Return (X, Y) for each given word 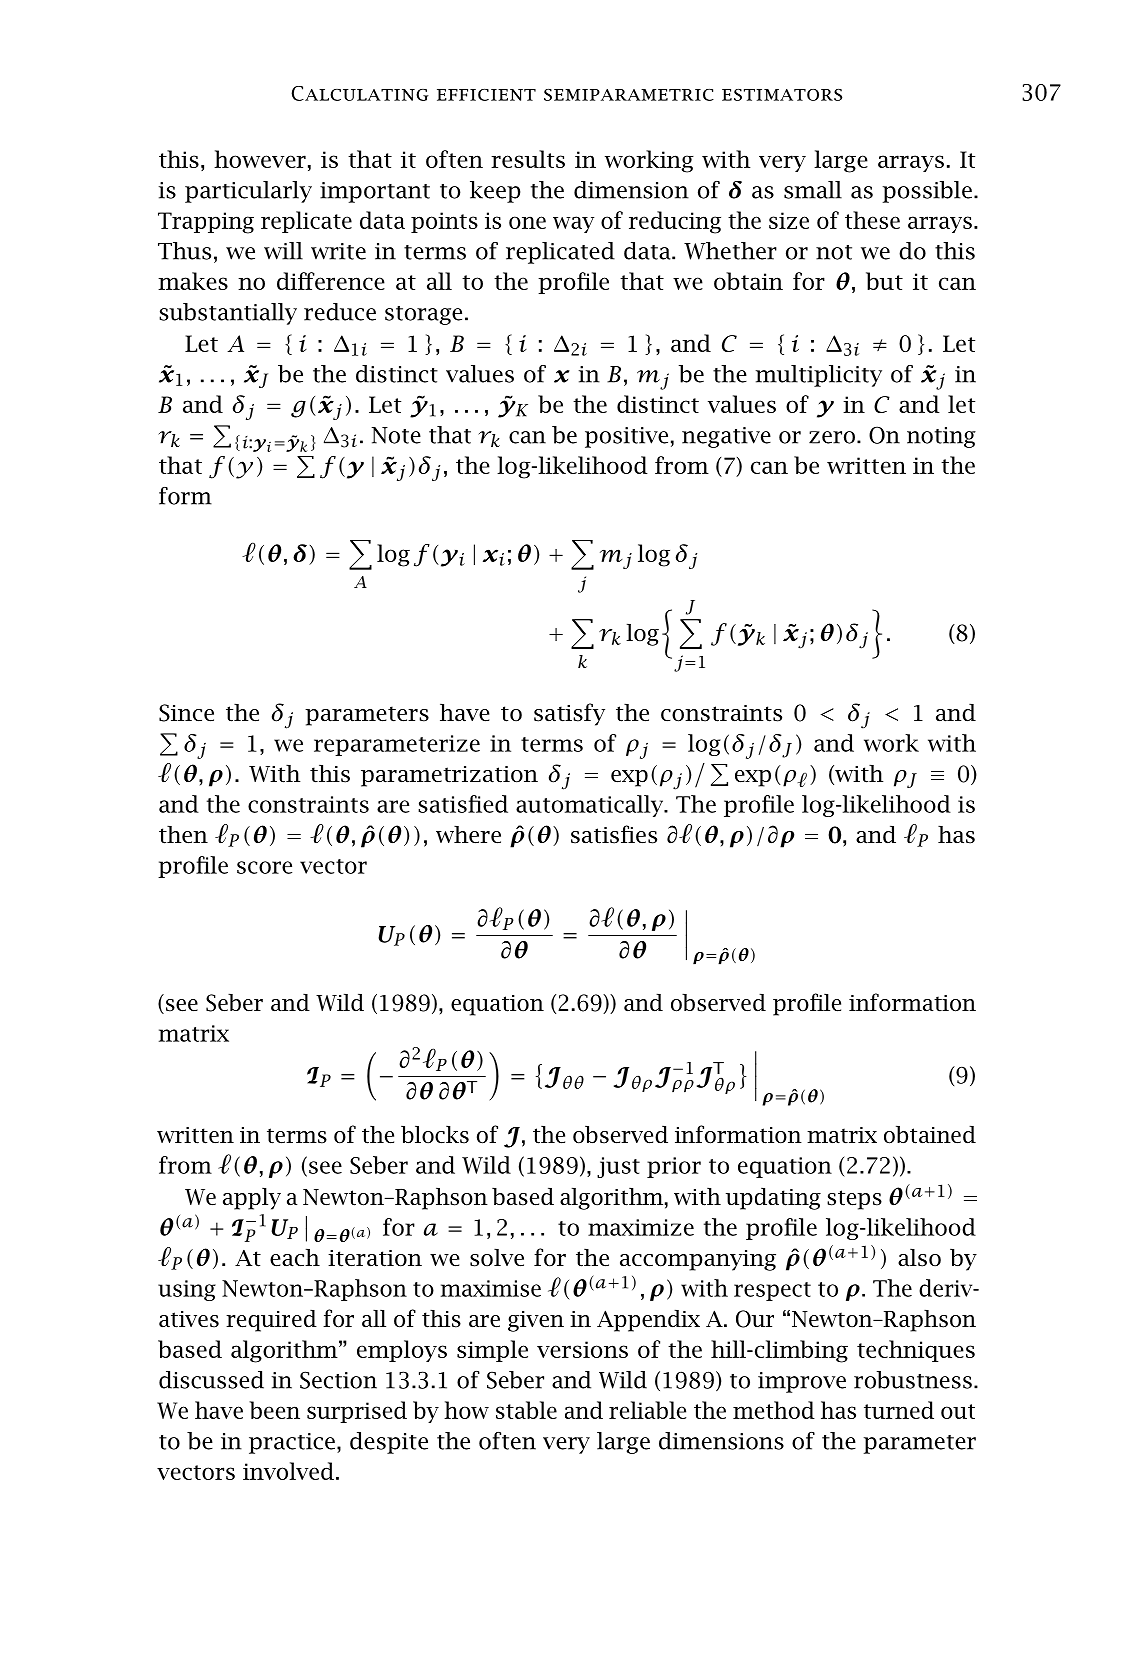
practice (292, 1443)
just (618, 1167)
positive (626, 437)
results (528, 159)
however (260, 159)
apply (252, 1199)
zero (832, 437)
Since (186, 713)
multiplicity (819, 376)
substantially (228, 314)
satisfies (614, 834)
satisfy (569, 714)
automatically (591, 806)
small (813, 190)
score (264, 867)
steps (854, 1200)
